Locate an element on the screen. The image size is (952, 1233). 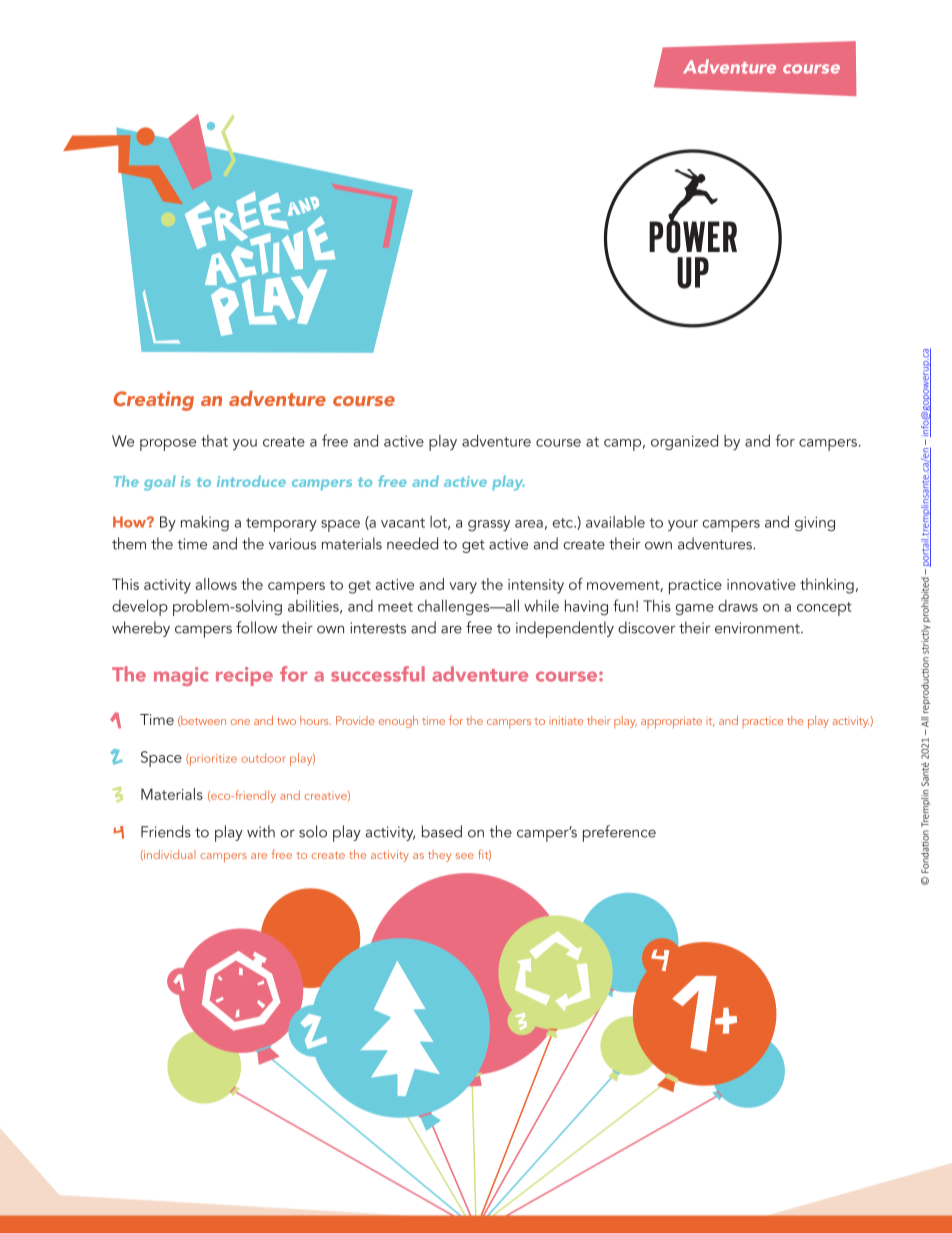
organized is located at coordinates (684, 442).
